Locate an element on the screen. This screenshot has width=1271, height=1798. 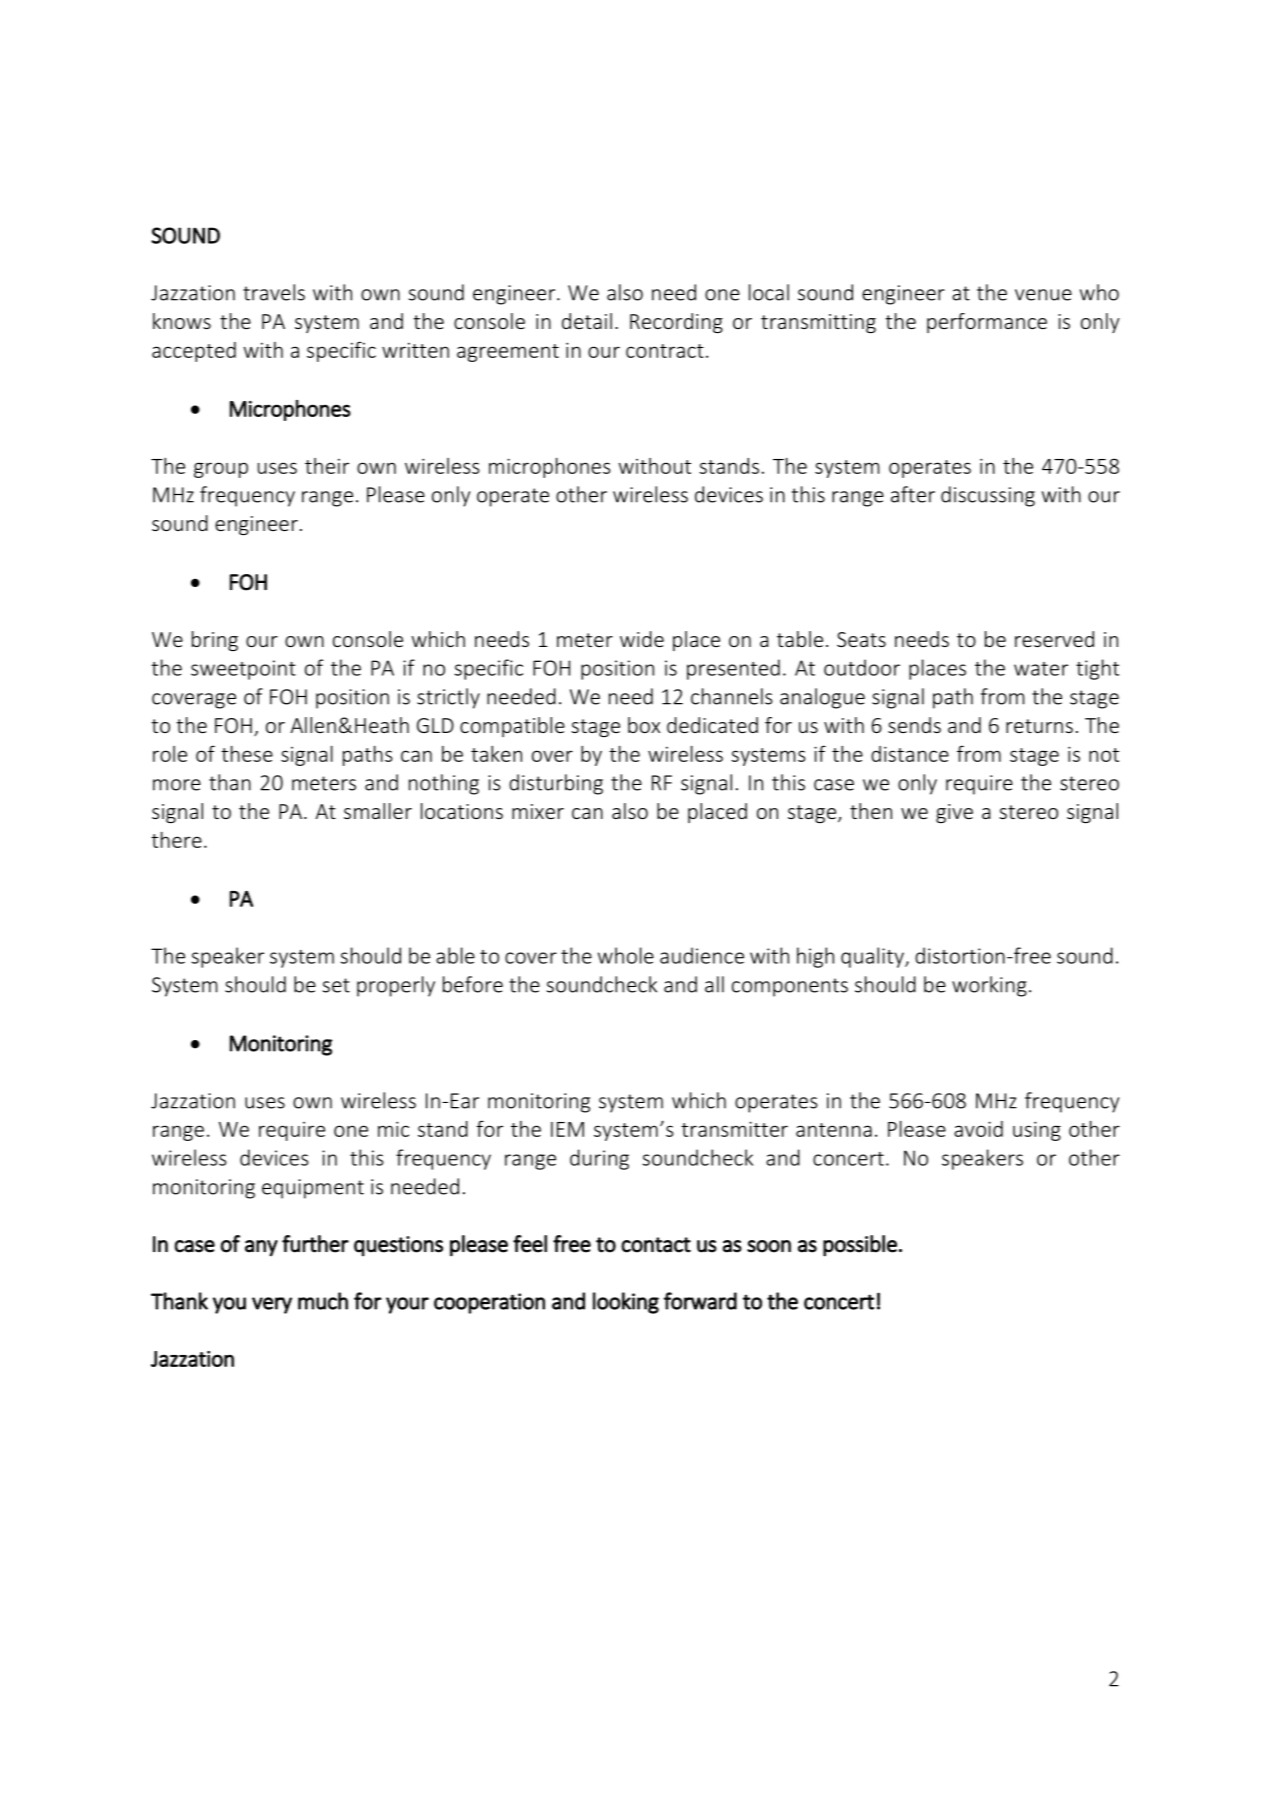
give is located at coordinates (954, 813).
